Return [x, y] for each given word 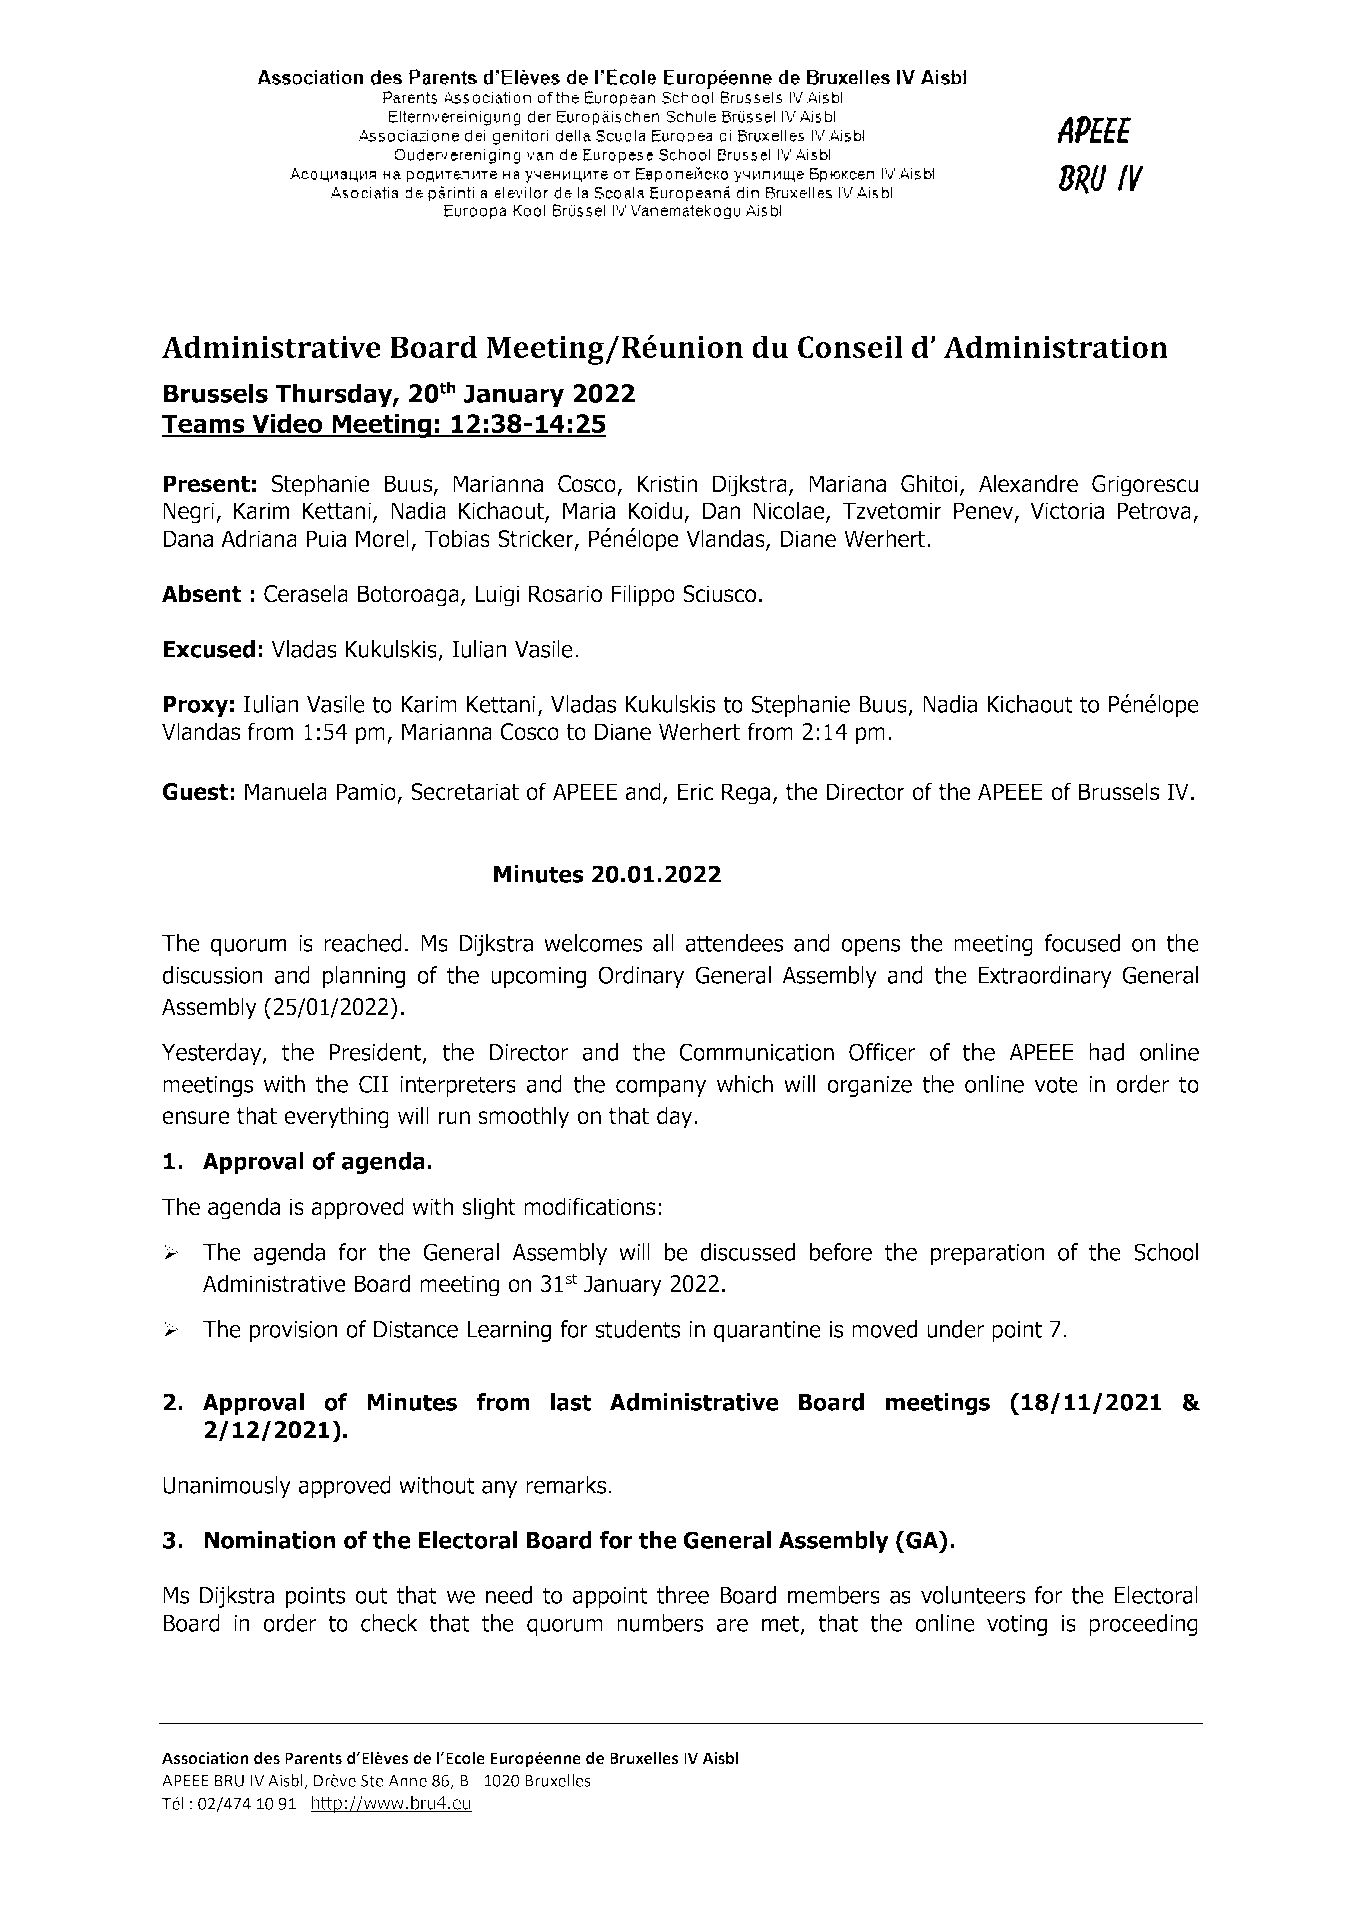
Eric [695, 792]
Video [287, 424]
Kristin [667, 484]
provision [294, 1331]
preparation [988, 1254]
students [637, 1329]
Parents [313, 1758]
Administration [1056, 346]
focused [1082, 943]
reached [363, 943]
